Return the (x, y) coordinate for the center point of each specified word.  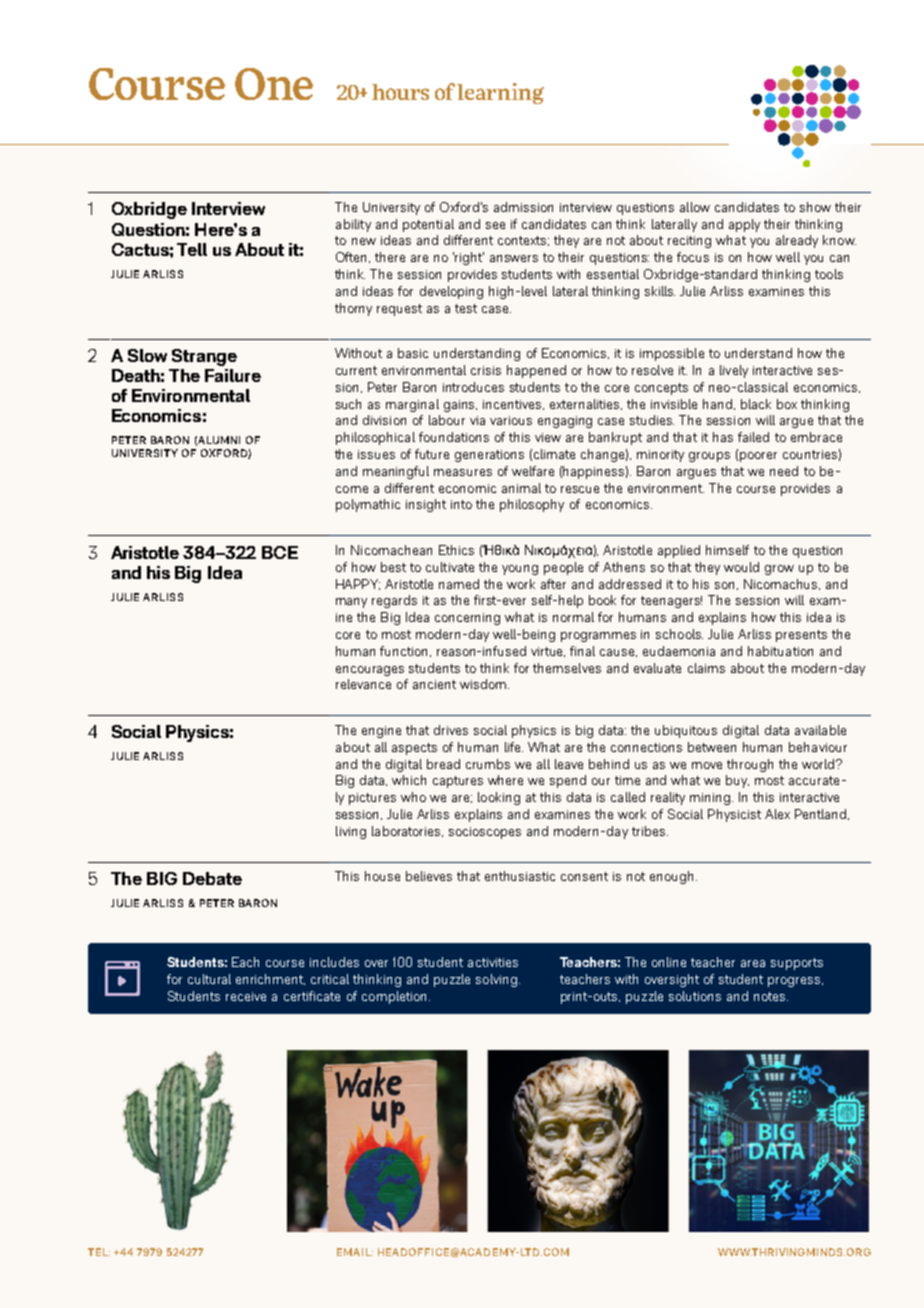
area (753, 963)
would (741, 567)
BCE (280, 552)
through (750, 765)
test (466, 308)
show (815, 207)
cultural (209, 979)
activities (493, 962)
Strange (204, 357)
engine (381, 732)
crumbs (488, 764)
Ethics (456, 550)
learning (500, 93)
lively (734, 371)
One (274, 84)
